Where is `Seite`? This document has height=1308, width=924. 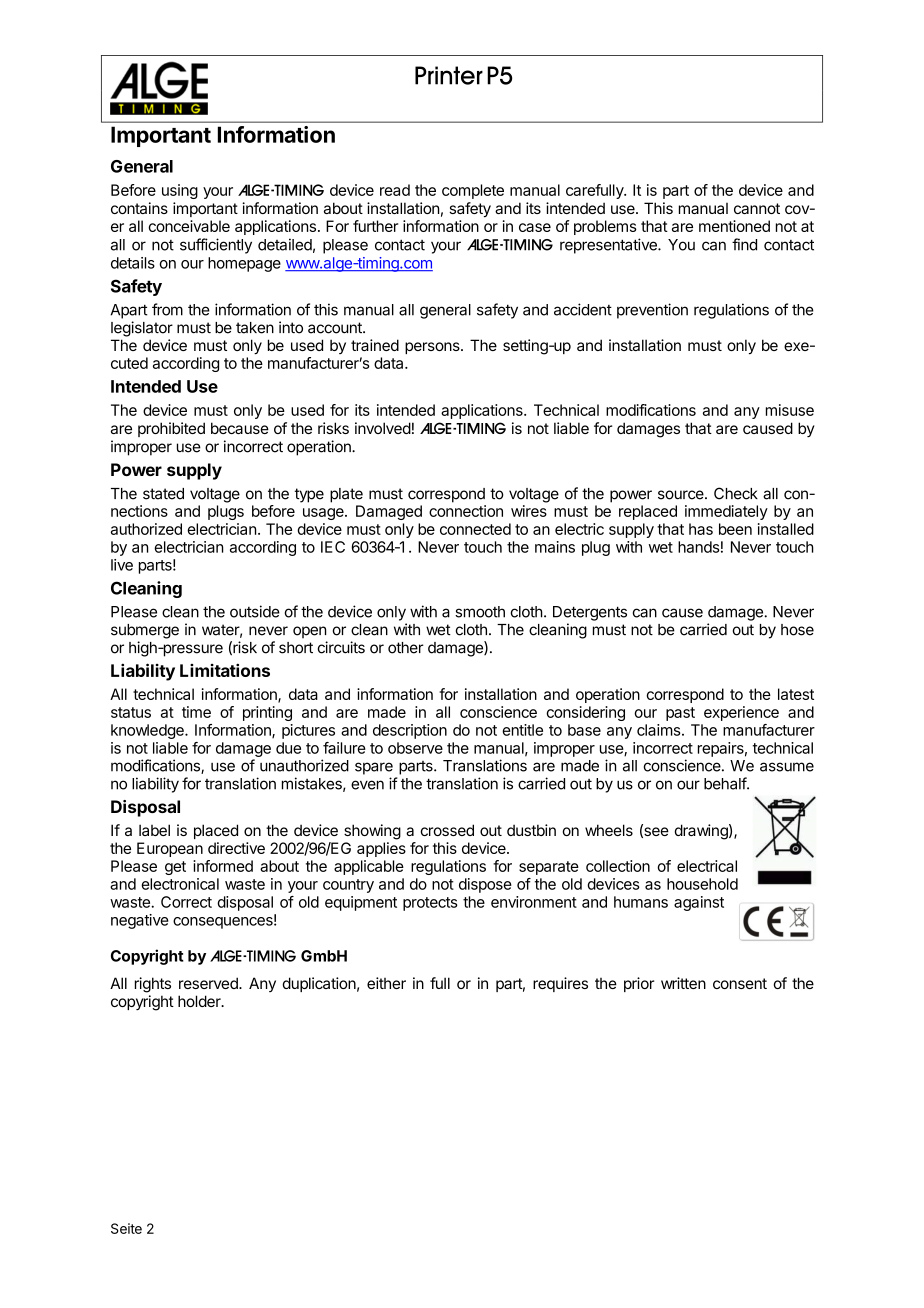 Seite is located at coordinates (126, 1228).
